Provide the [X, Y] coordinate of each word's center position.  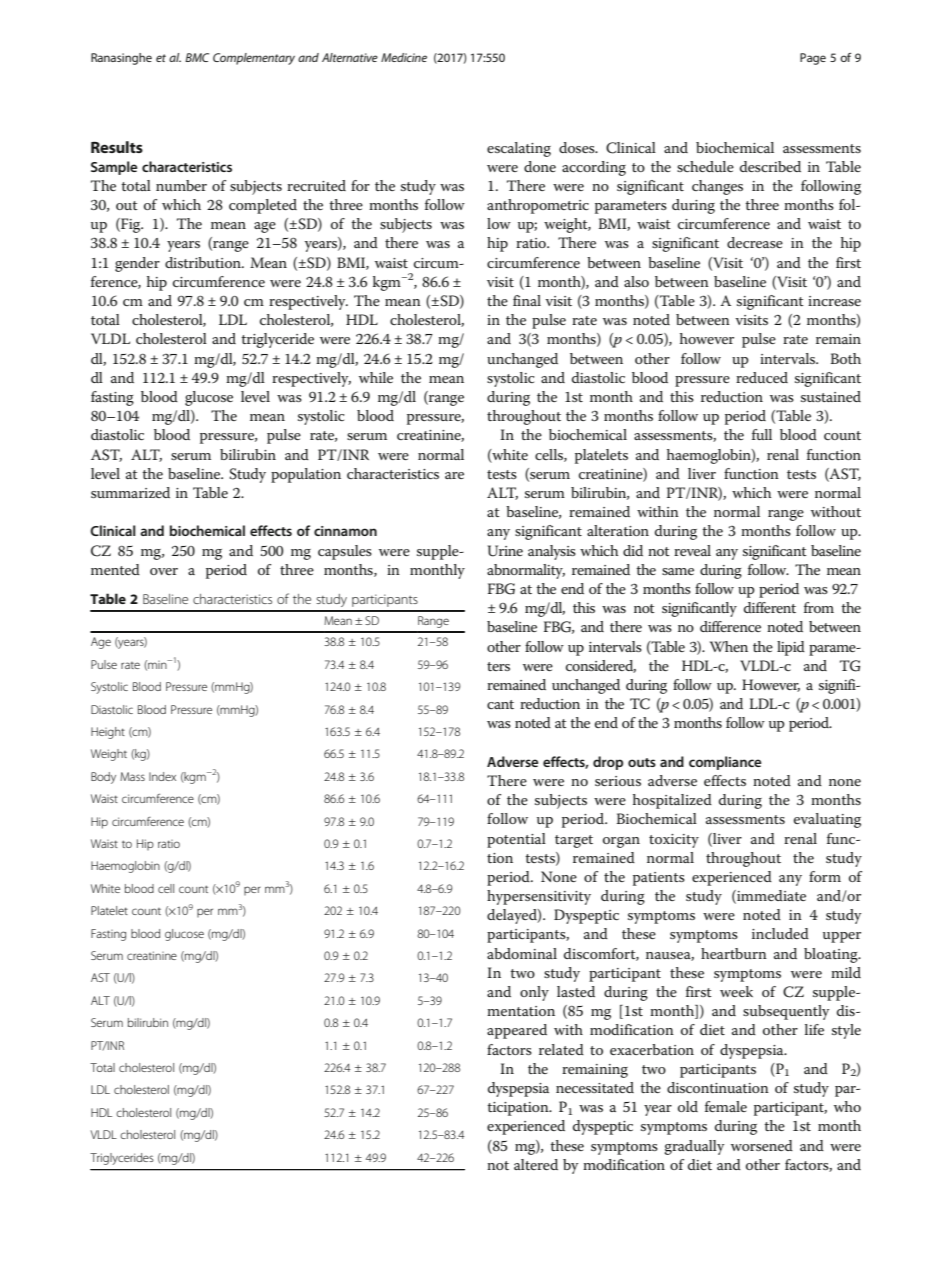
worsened [762, 1145]
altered [536, 1164]
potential [516, 840]
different [770, 607]
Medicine [404, 57]
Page [813, 59]
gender [137, 264]
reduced [762, 377]
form [825, 876]
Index [162, 776]
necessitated [595, 1087]
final [527, 300]
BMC [197, 57]
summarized [130, 492]
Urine [505, 551]
